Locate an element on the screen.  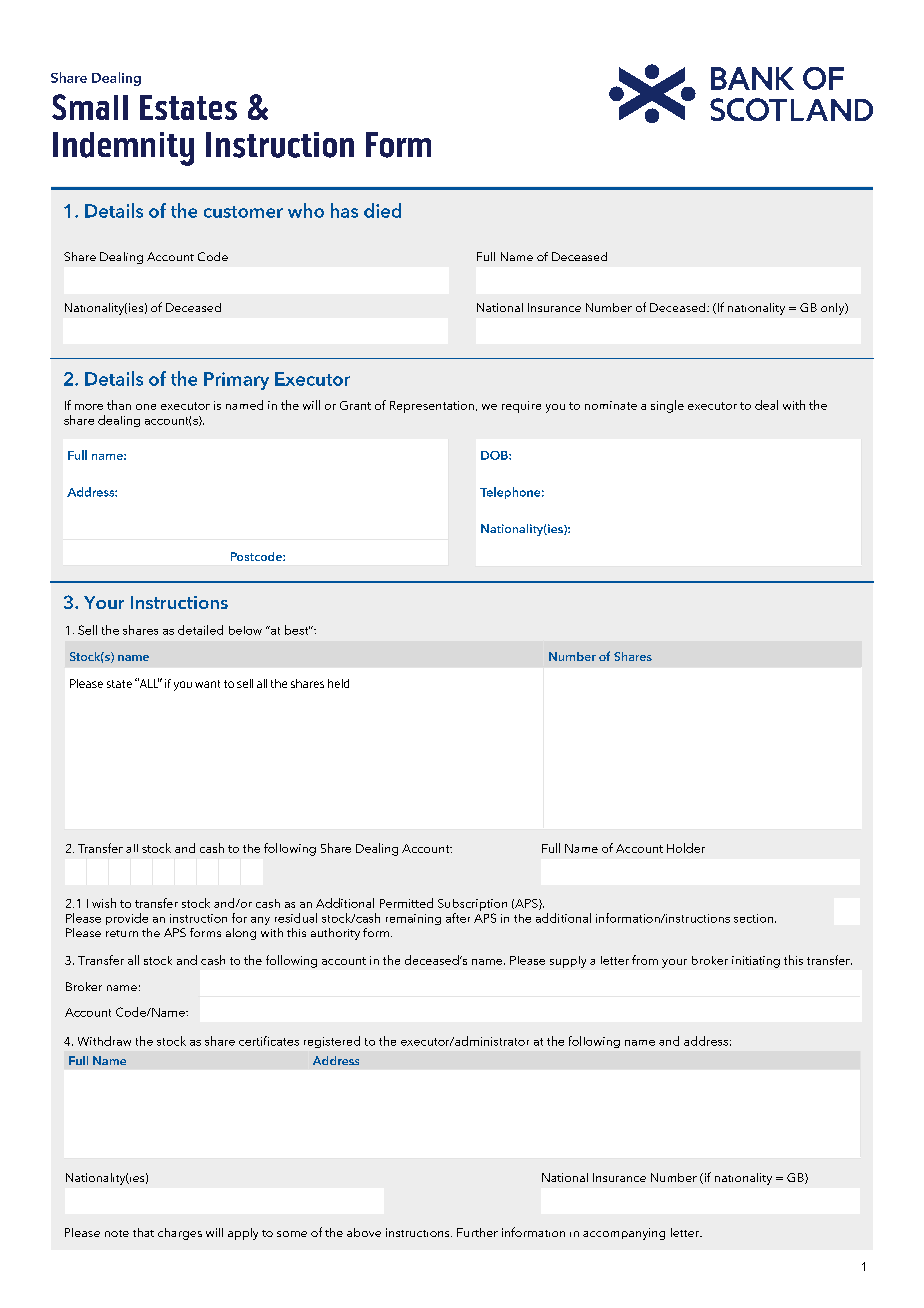
Holder is located at coordinates (686, 848).
